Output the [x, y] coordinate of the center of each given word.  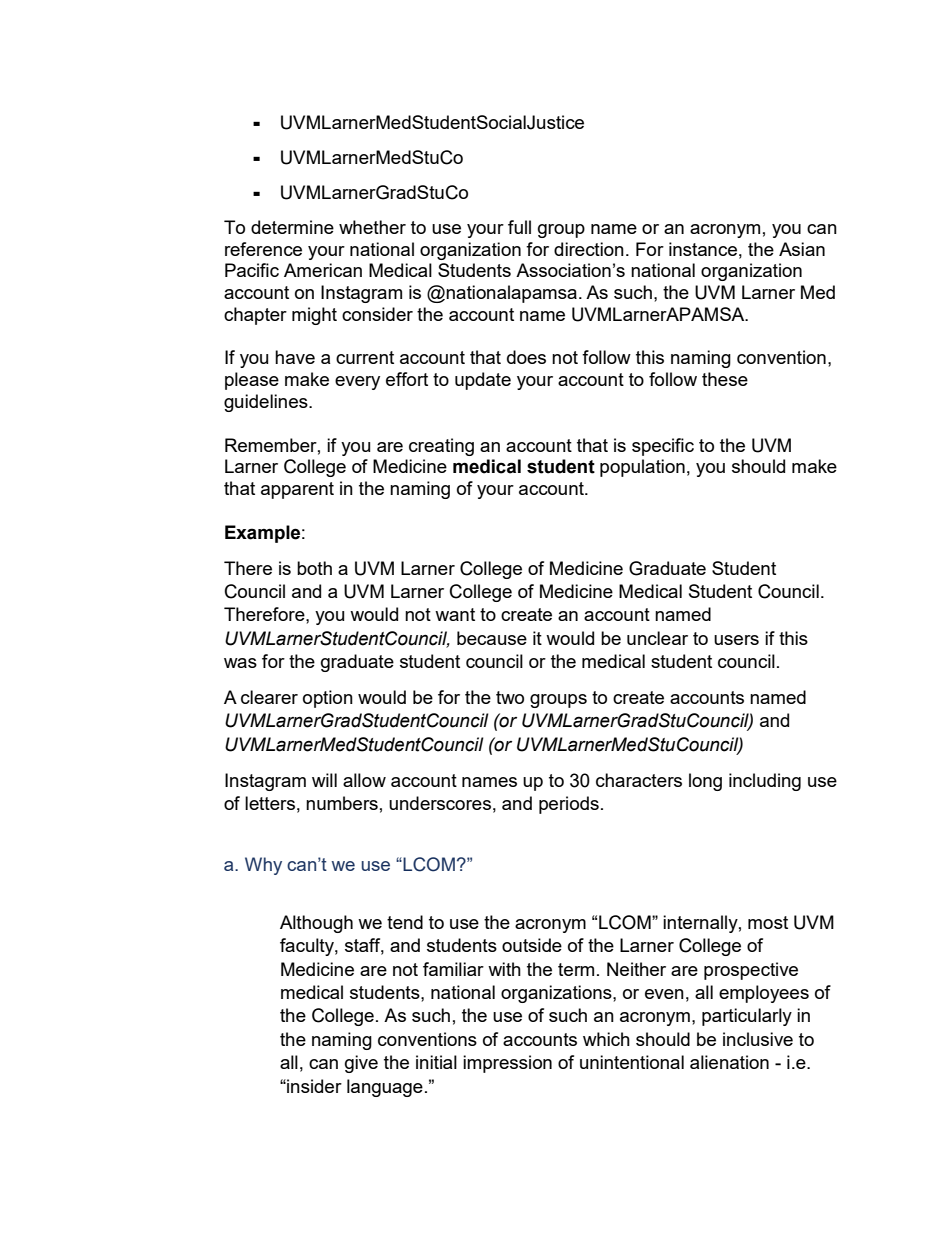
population [642, 468]
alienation [729, 1062]
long [705, 782]
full [519, 227]
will [324, 780]
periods [569, 805]
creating [441, 447]
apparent [297, 490]
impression [507, 1064]
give [361, 1064]
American [323, 270]
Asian [802, 249]
